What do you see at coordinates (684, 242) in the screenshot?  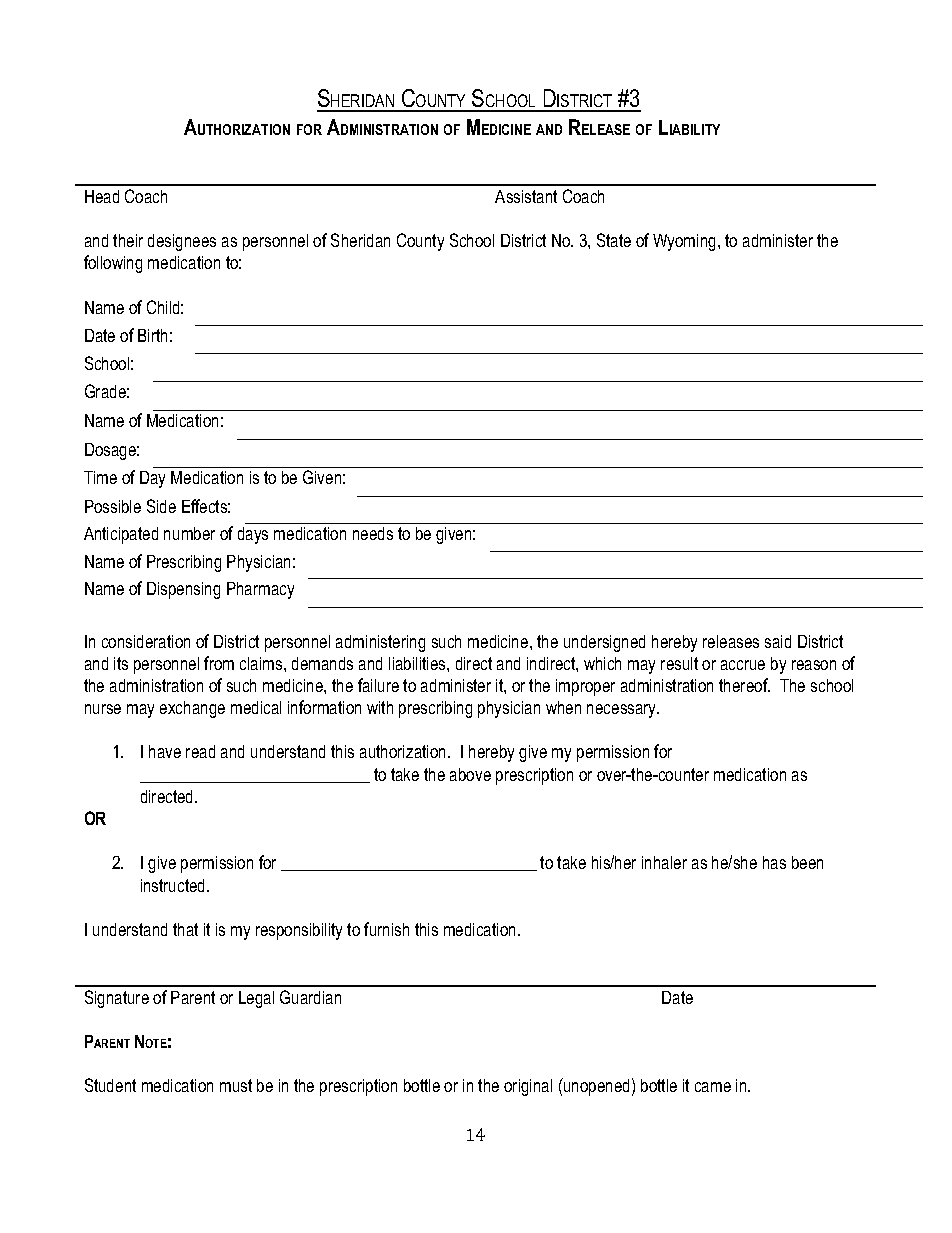 I see `Wyoming` at bounding box center [684, 242].
